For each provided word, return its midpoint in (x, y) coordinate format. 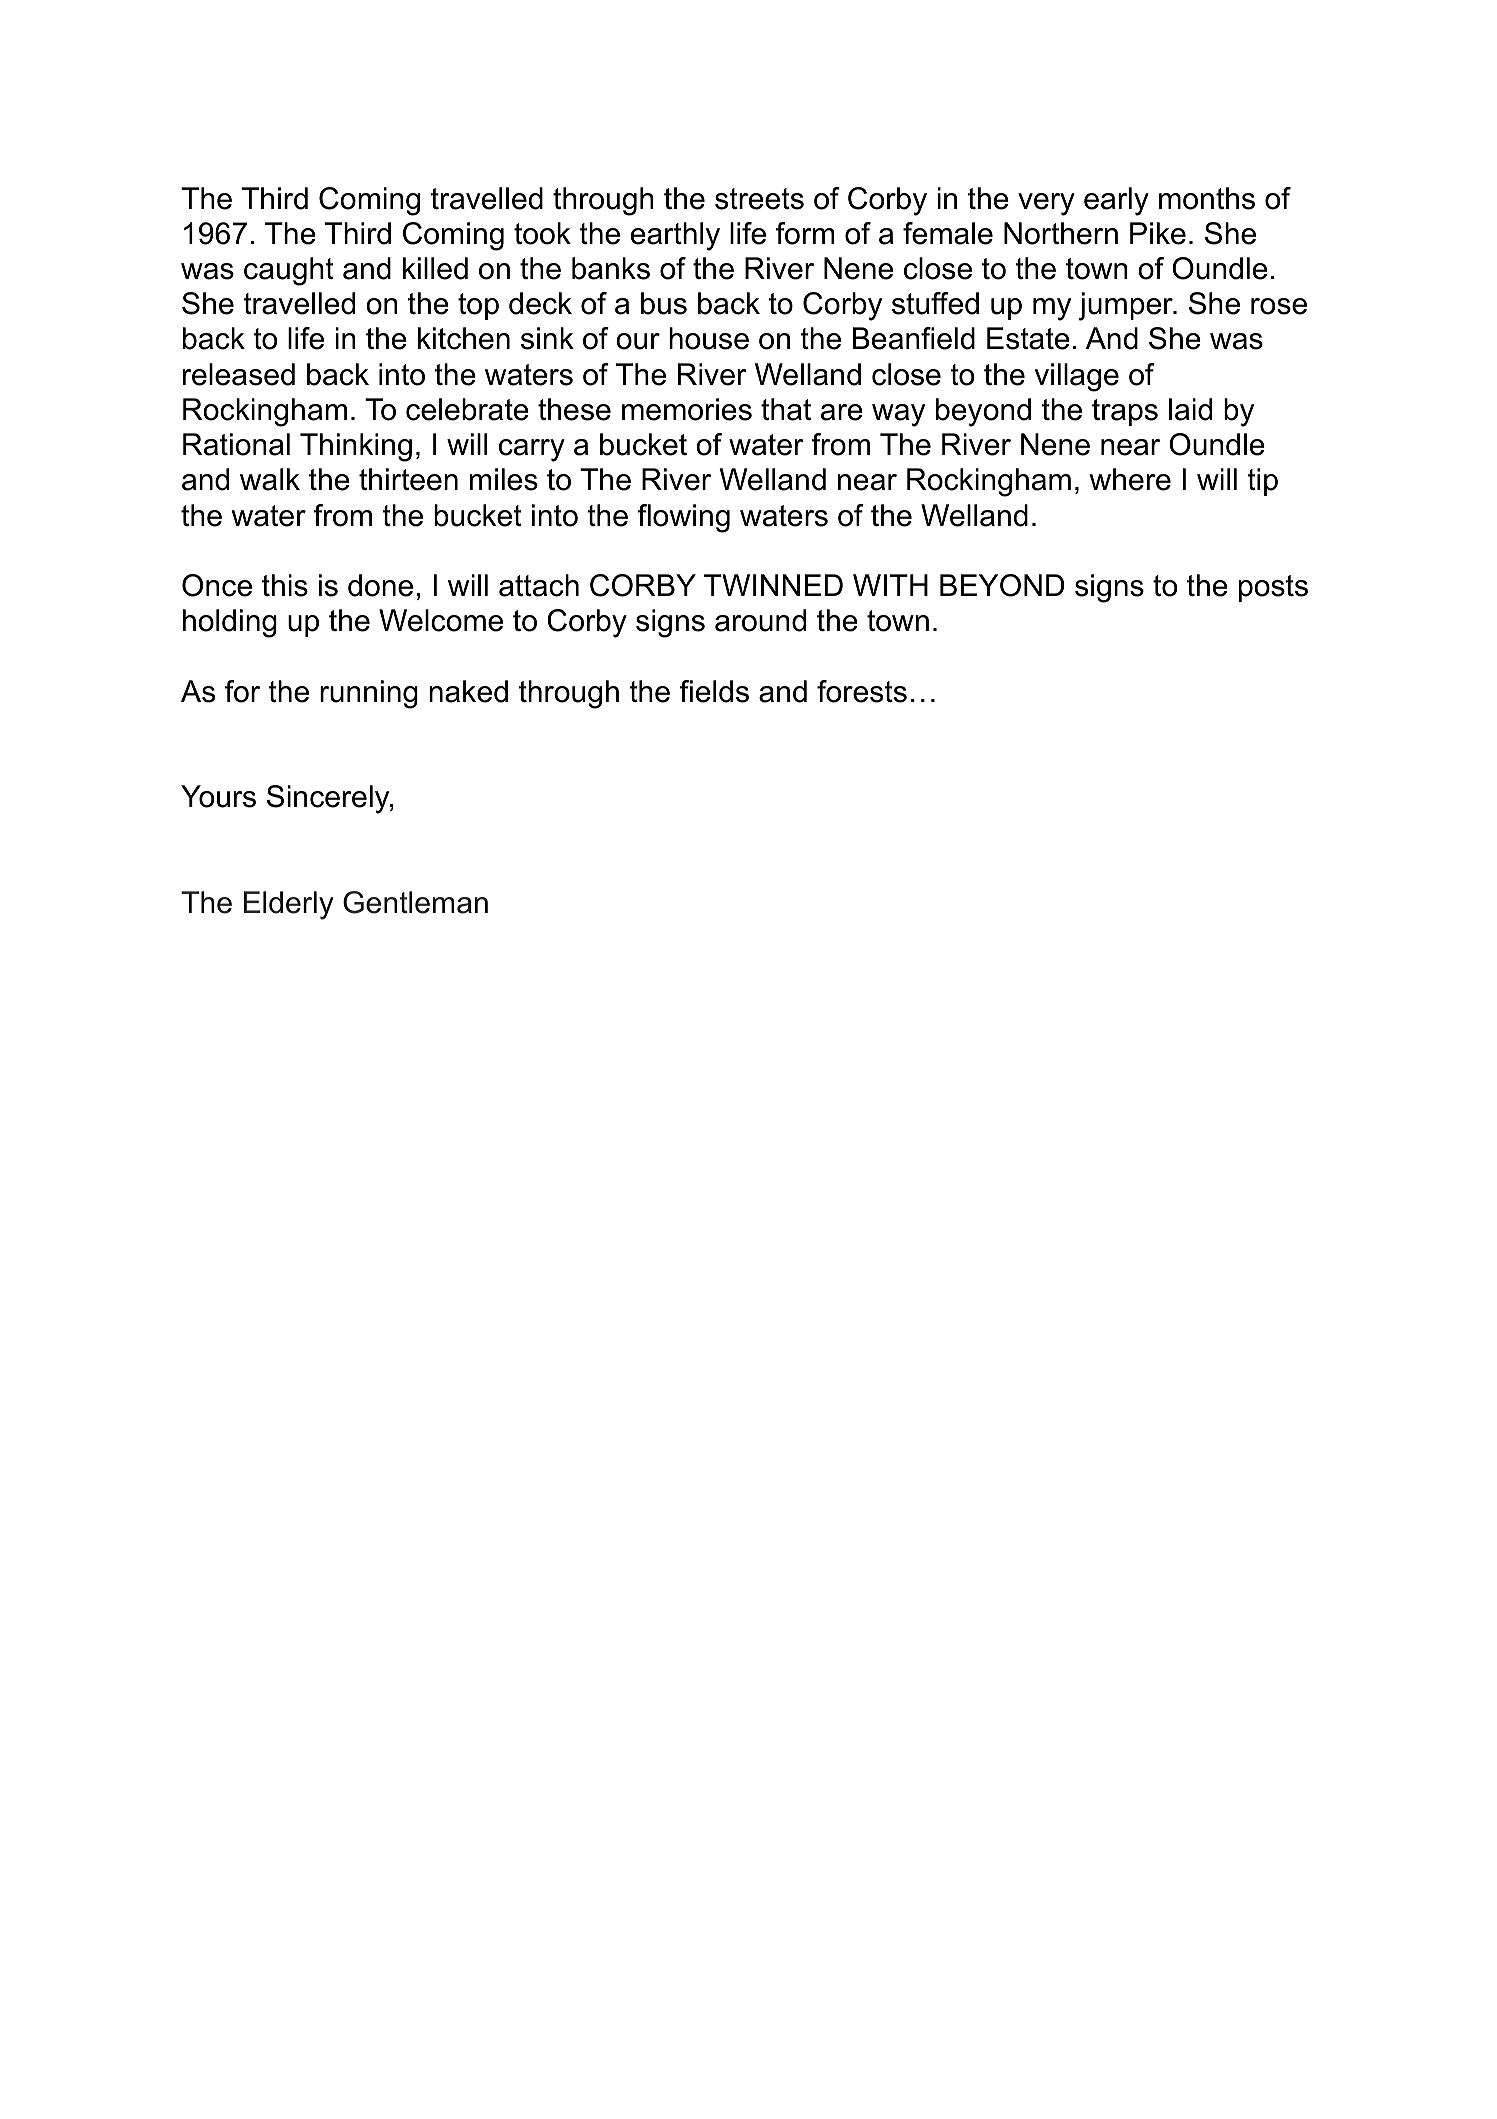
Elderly (289, 905)
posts (1273, 588)
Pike (1158, 233)
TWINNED (773, 585)
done (380, 585)
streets (759, 199)
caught (289, 271)
